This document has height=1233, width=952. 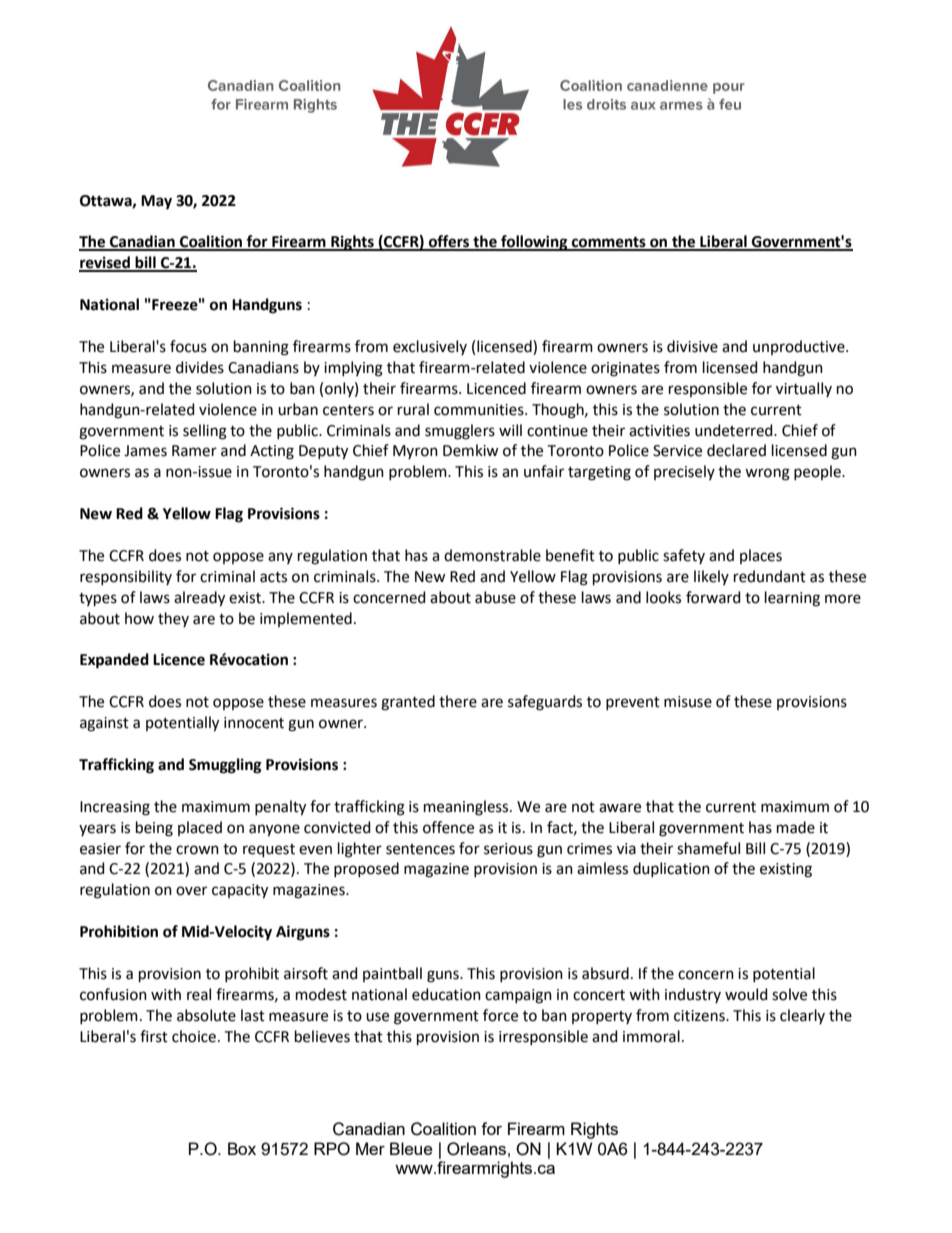 What do you see at coordinates (708, 848) in the document?
I see `shameful` at bounding box center [708, 848].
